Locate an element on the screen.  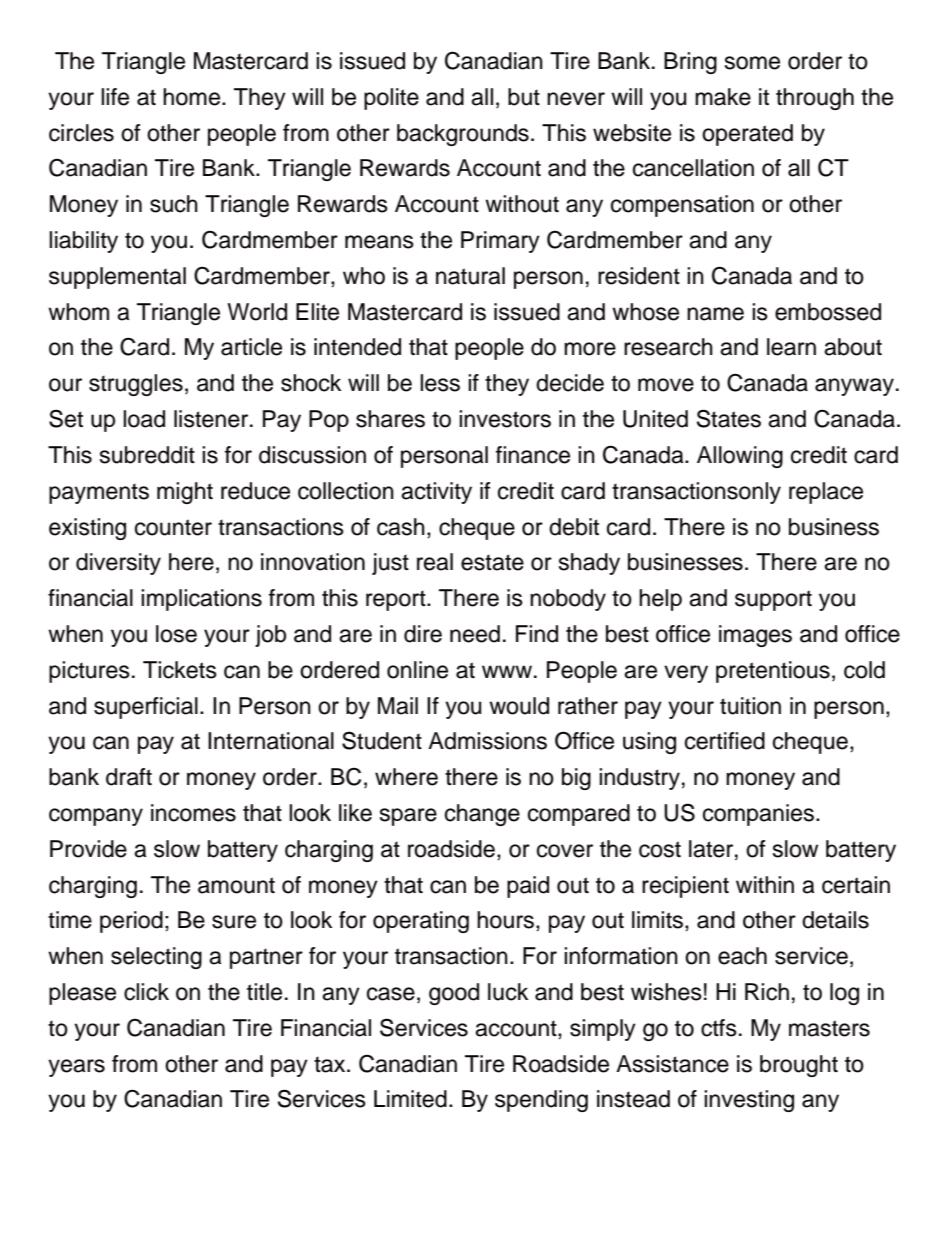
change is located at coordinates (482, 815).
